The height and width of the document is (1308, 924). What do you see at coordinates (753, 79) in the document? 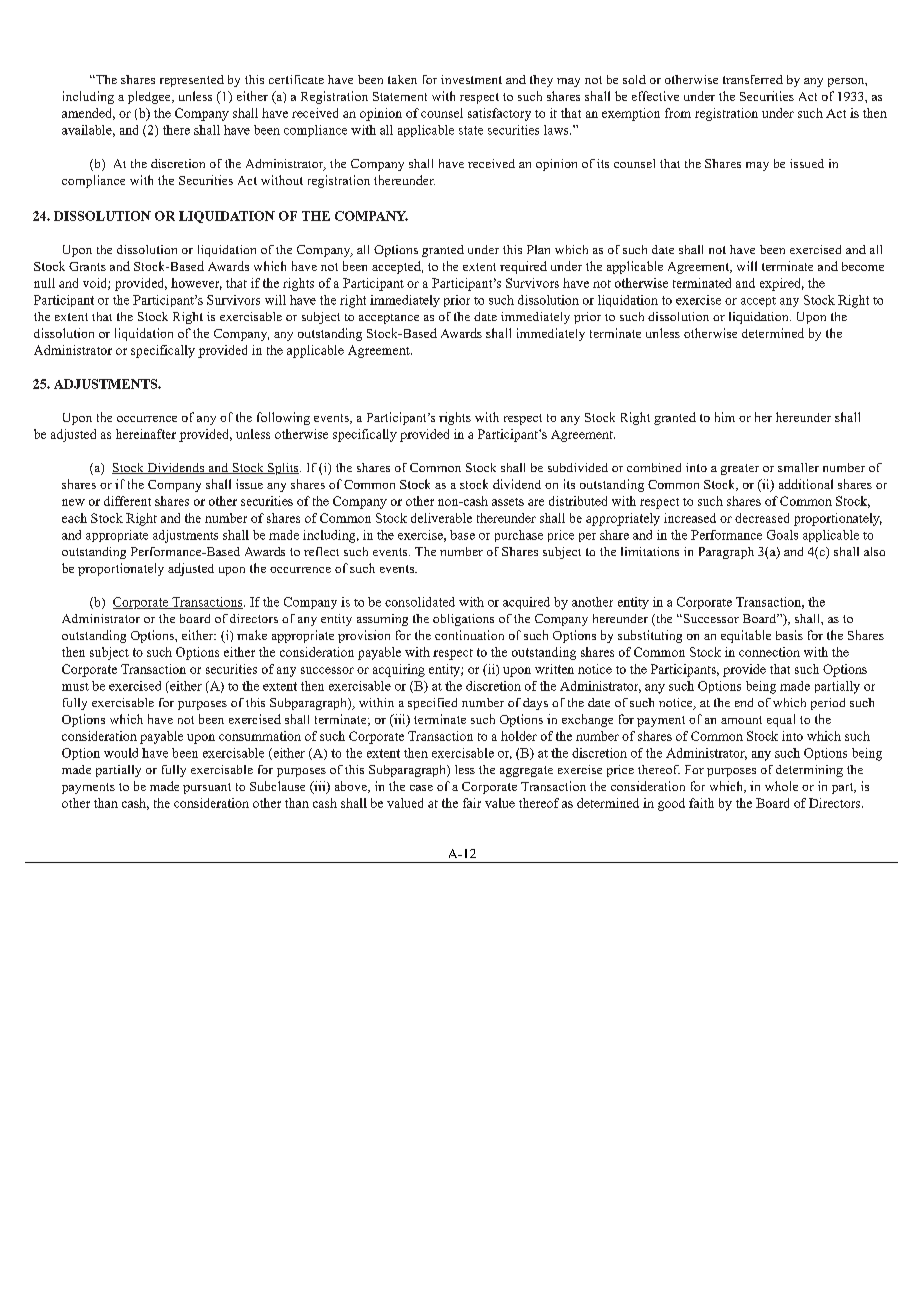
I see `transferred` at bounding box center [753, 79].
